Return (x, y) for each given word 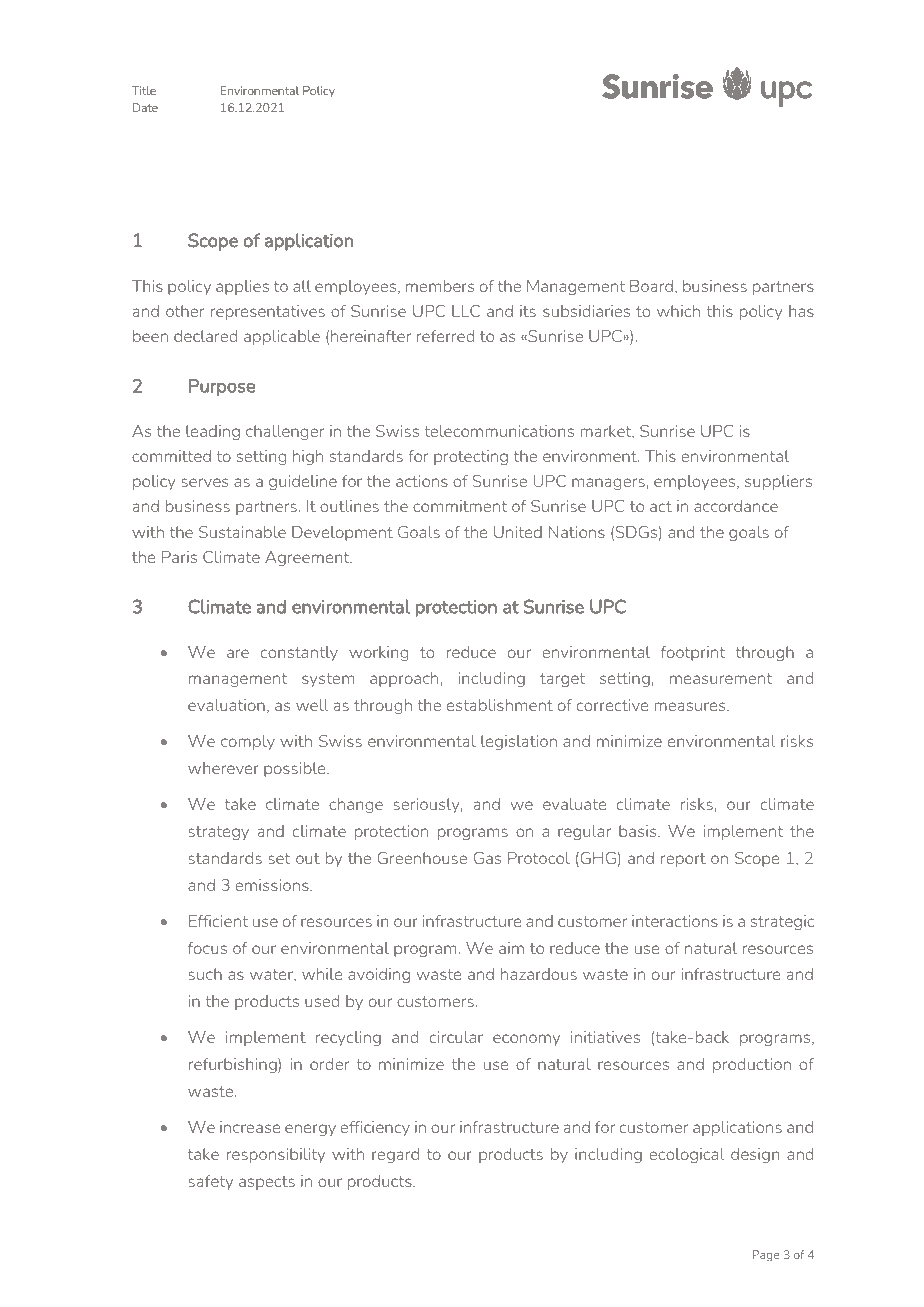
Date (145, 107)
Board (651, 286)
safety (210, 1182)
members (440, 286)
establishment (500, 705)
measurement (721, 678)
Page (765, 1256)
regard (395, 1155)
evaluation (226, 705)
